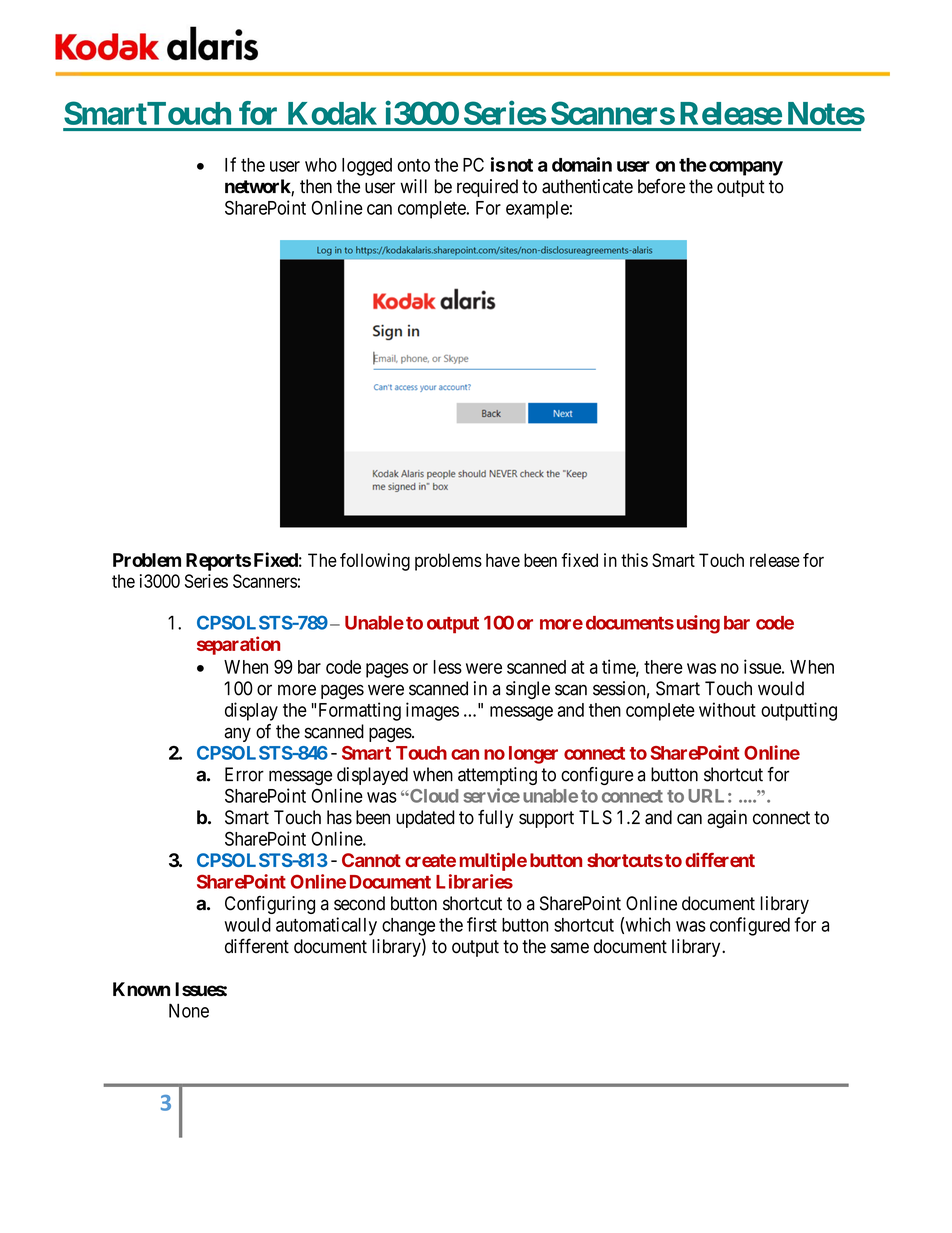  I want to click on same, so click(570, 948).
